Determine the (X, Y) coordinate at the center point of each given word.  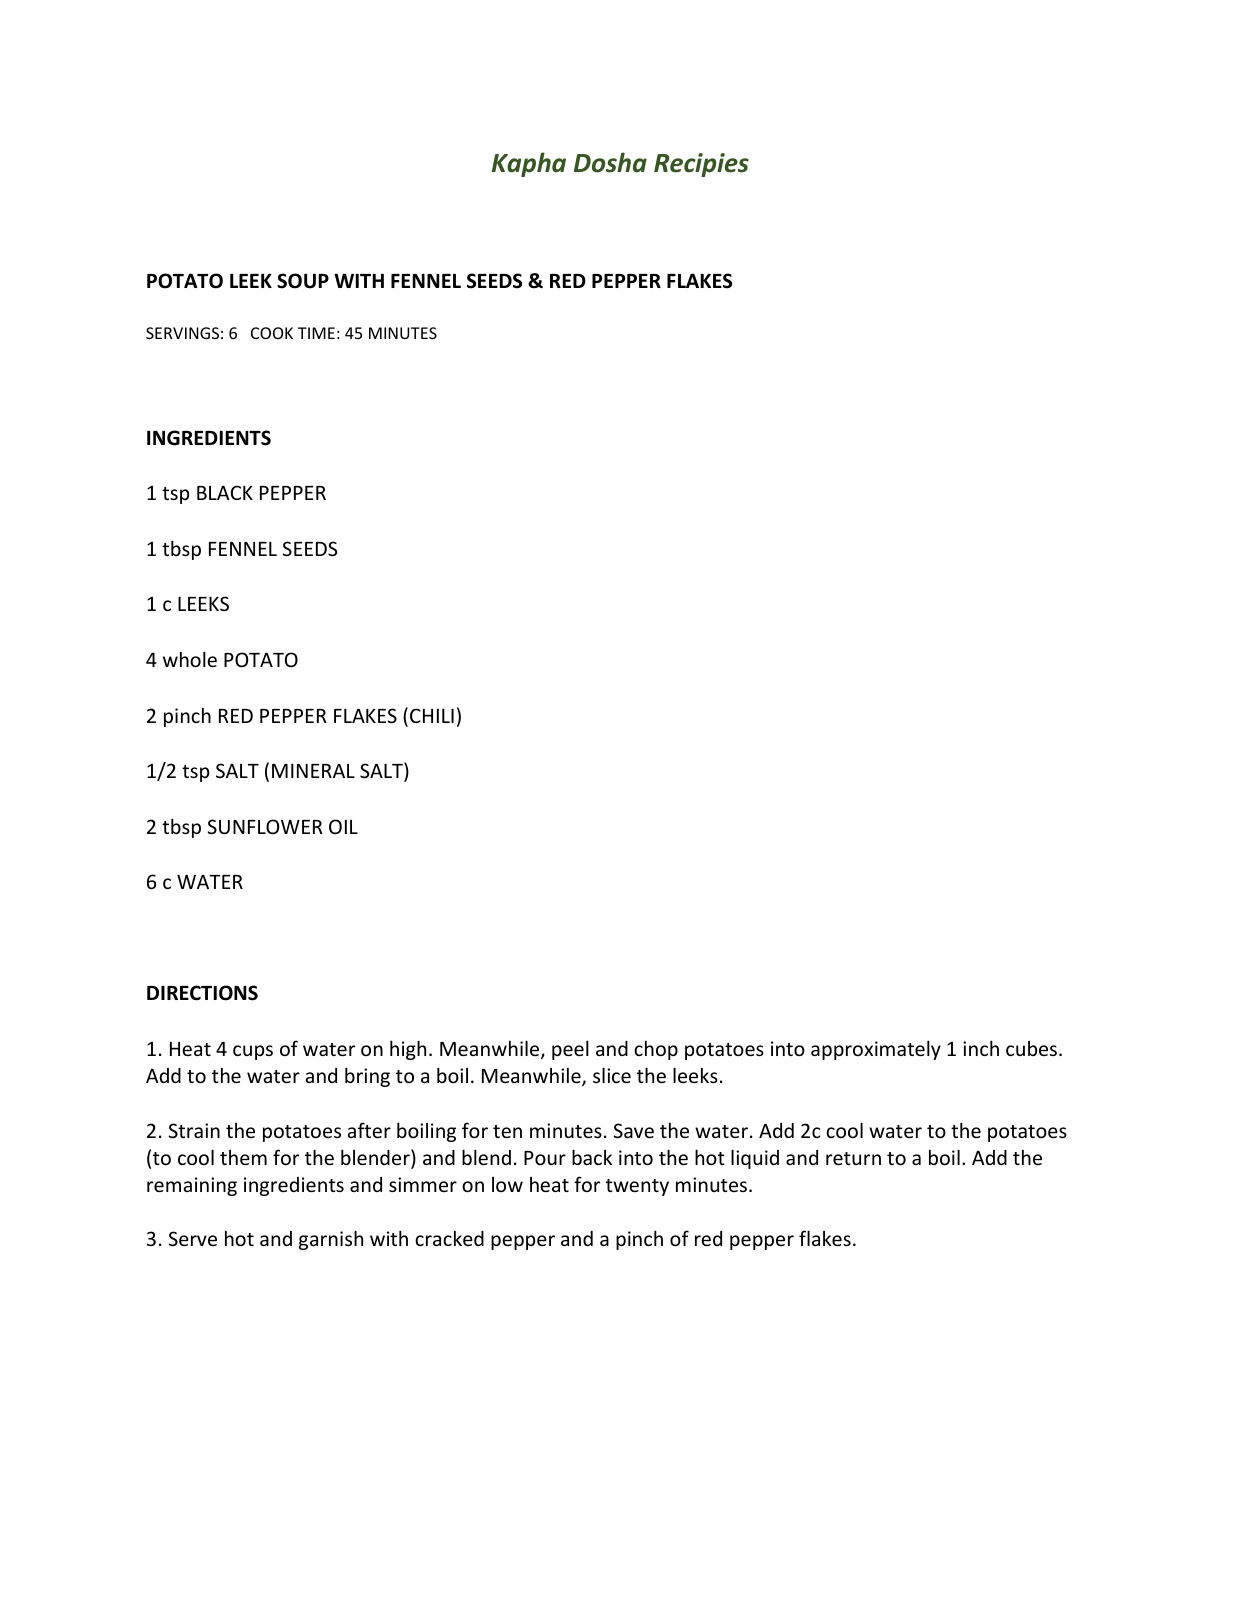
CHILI (432, 715)
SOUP (303, 281)
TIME (316, 333)
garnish (331, 1240)
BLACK (225, 492)
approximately (876, 1050)
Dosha (610, 162)
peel (570, 1050)
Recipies (701, 165)
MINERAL (313, 771)
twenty (637, 1187)
